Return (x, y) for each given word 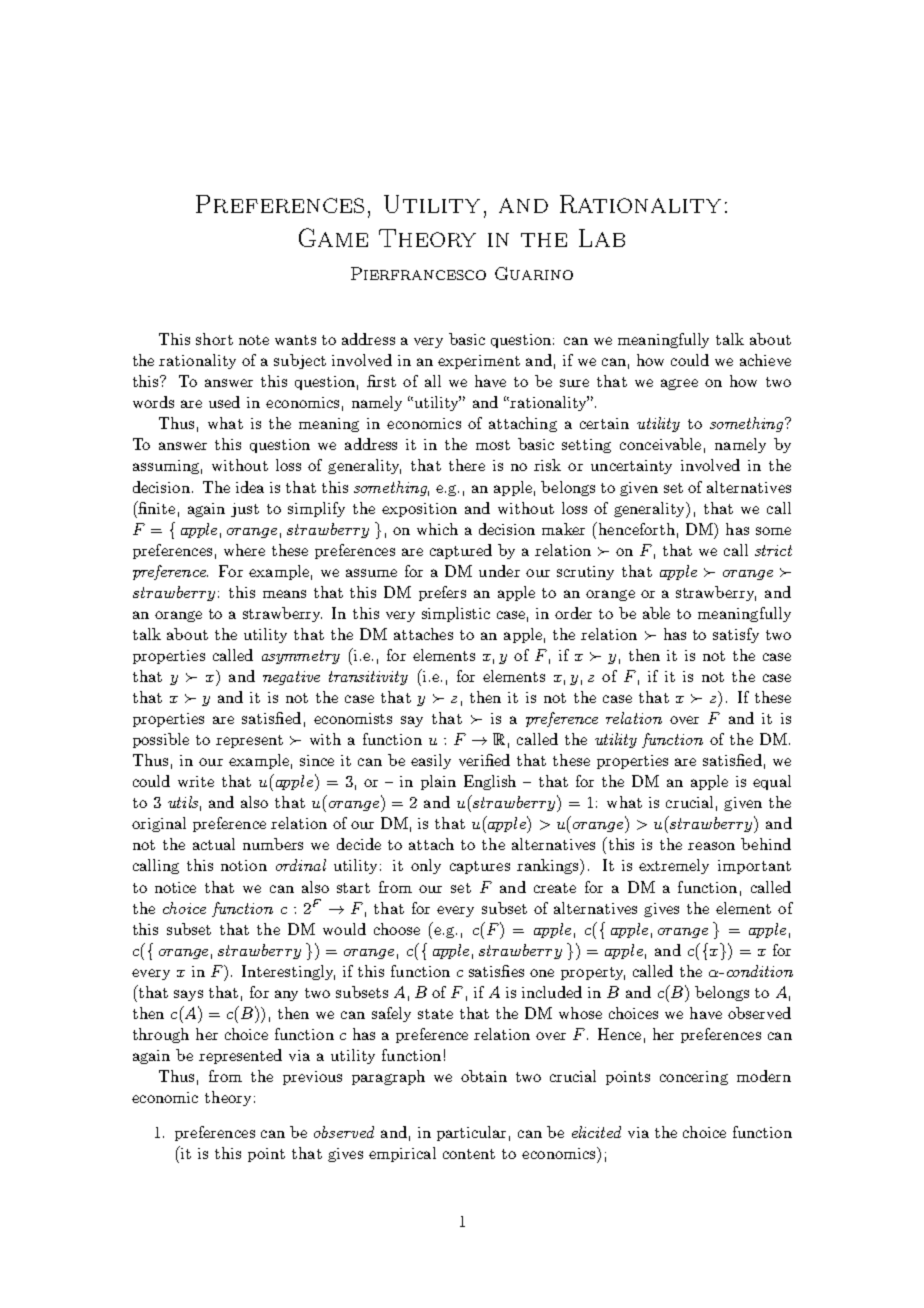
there (467, 465)
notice (175, 887)
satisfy (736, 635)
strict (773, 550)
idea (250, 487)
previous (312, 1078)
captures (480, 867)
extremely (674, 866)
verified (484, 760)
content (469, 1154)
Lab (602, 238)
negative (291, 678)
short (214, 339)
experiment (479, 362)
